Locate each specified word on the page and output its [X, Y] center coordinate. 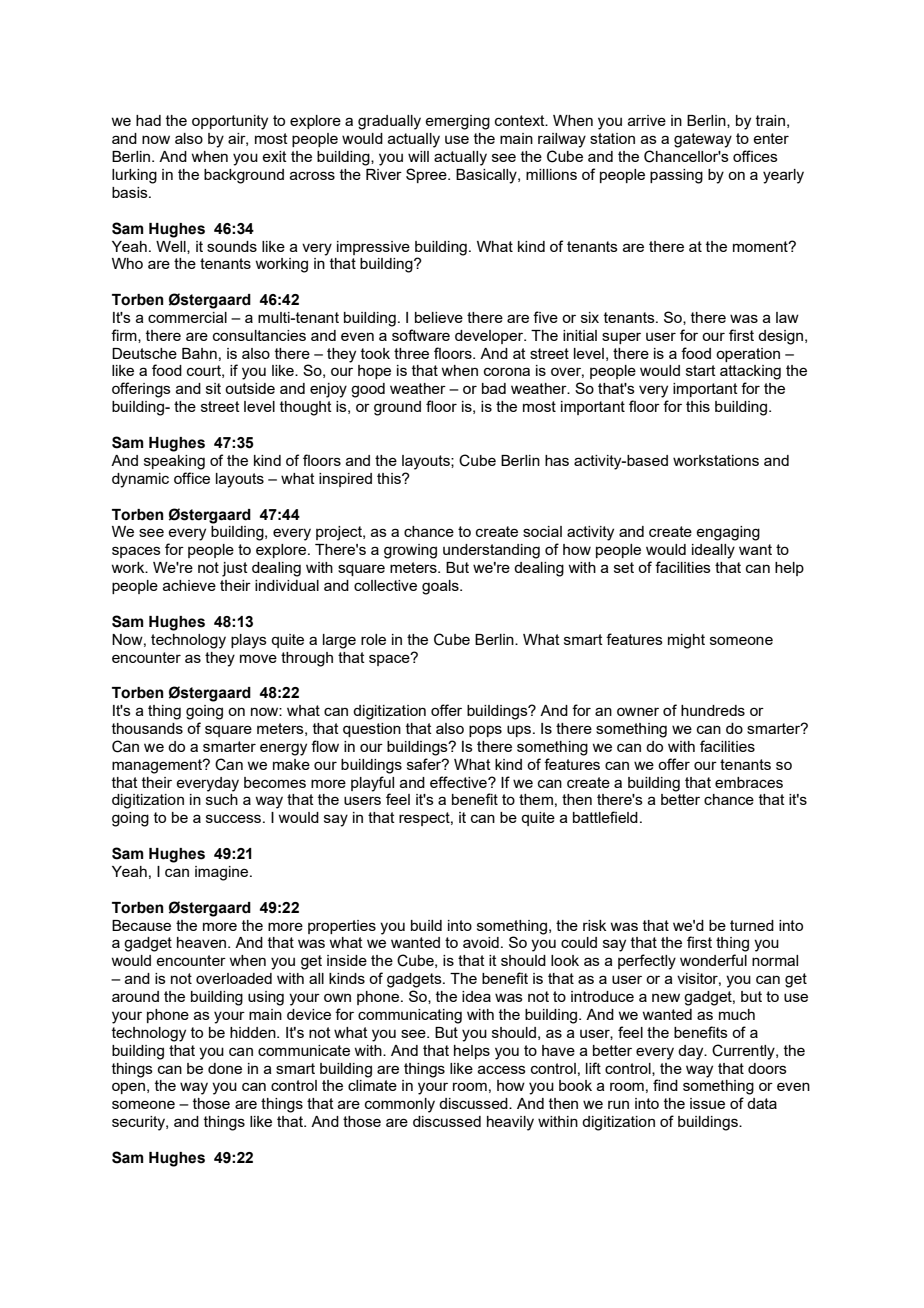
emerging [457, 122]
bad [494, 388]
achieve [189, 585]
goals [441, 587]
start [701, 370]
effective [459, 782]
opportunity [230, 122]
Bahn [199, 353]
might [686, 641]
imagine [223, 873]
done [225, 1068]
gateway [703, 140]
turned [752, 925]
